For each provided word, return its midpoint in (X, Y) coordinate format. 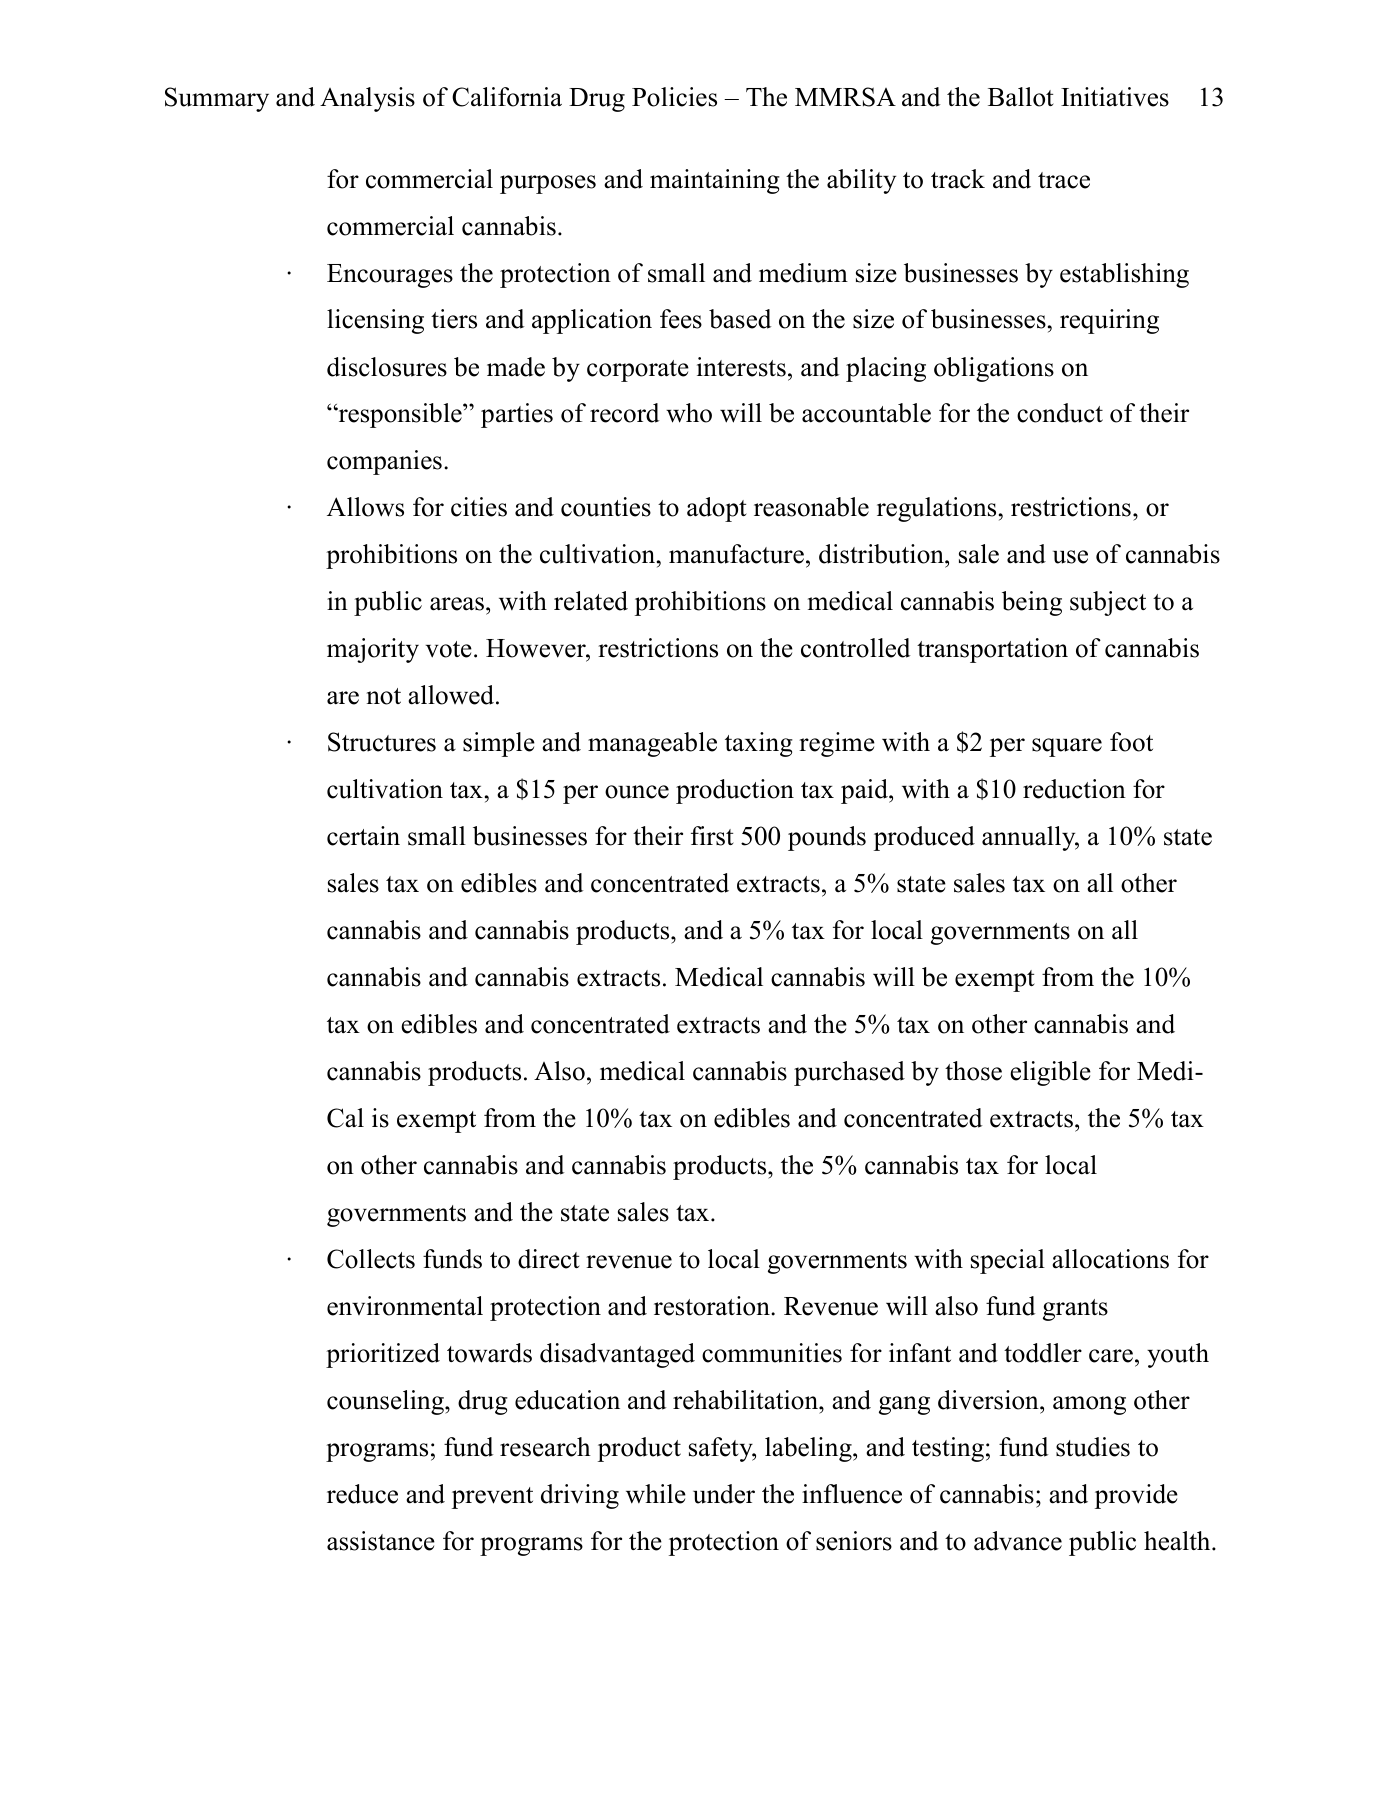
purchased (849, 1073)
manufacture (736, 554)
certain (363, 836)
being (1032, 603)
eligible (1050, 1073)
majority (373, 650)
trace (1064, 180)
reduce (362, 1494)
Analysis (367, 99)
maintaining (715, 181)
